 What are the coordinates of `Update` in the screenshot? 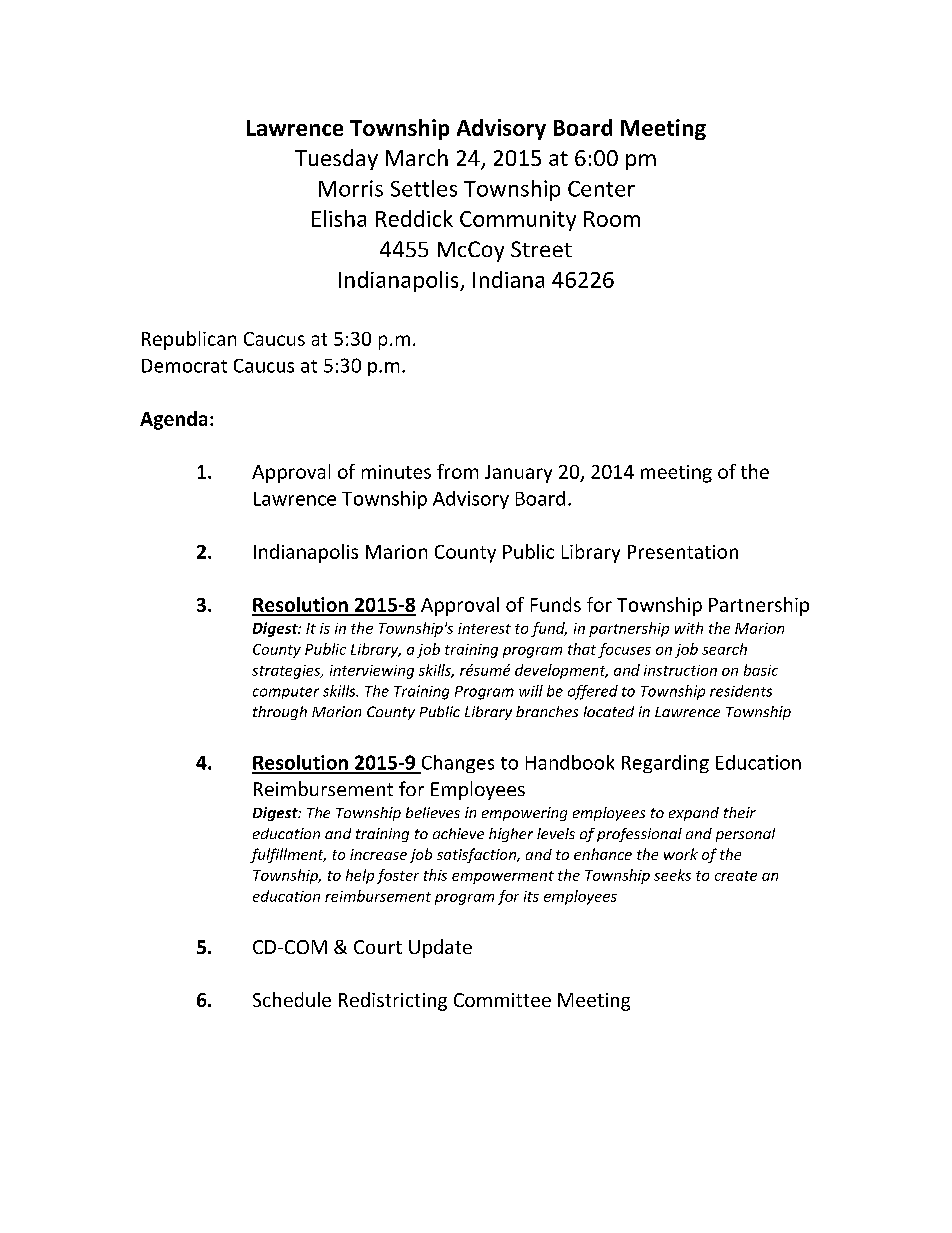 It's located at (440, 948).
